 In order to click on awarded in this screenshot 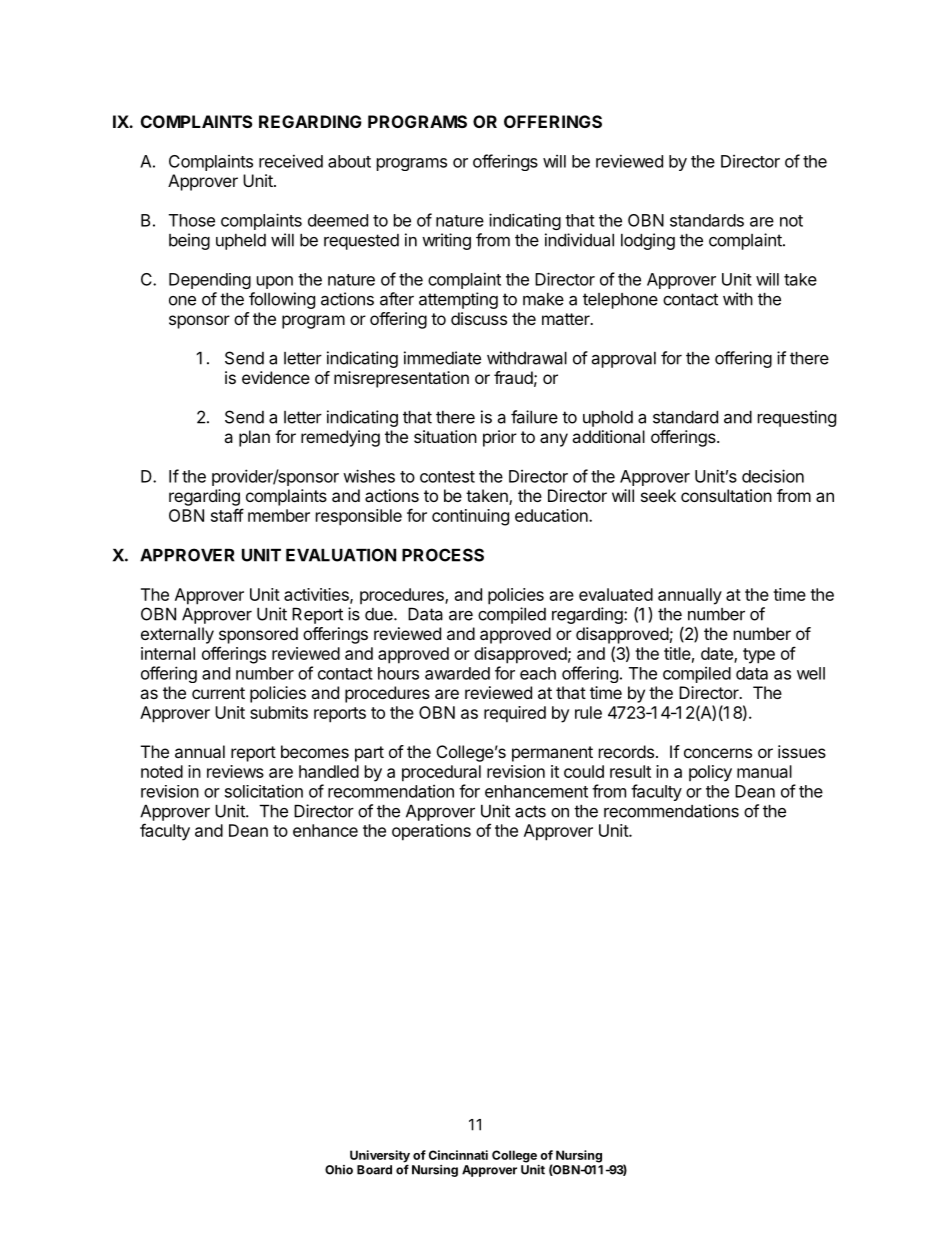, I will do `click(457, 673)`.
